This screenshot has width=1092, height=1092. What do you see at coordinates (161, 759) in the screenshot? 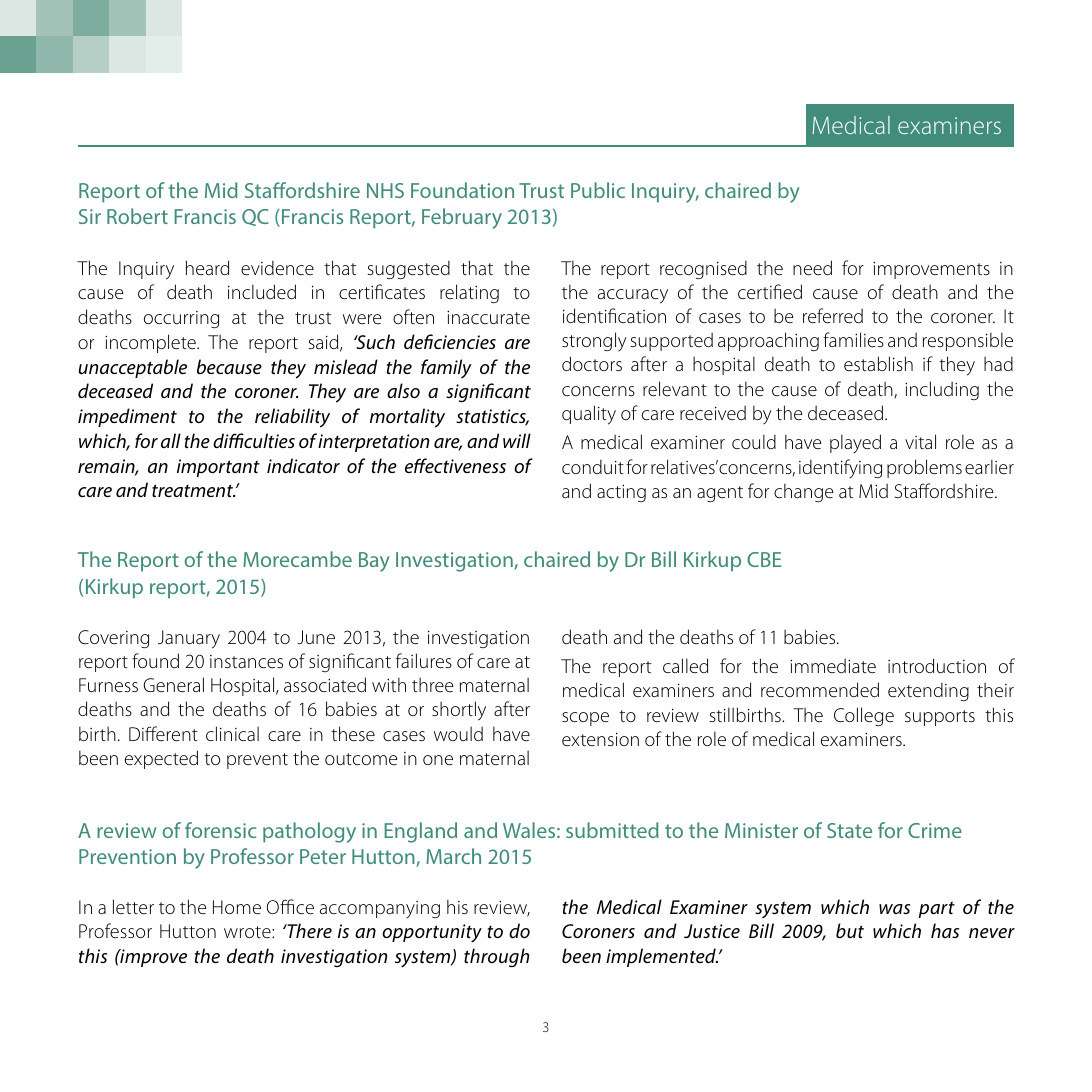
I see `expected` at bounding box center [161, 759].
